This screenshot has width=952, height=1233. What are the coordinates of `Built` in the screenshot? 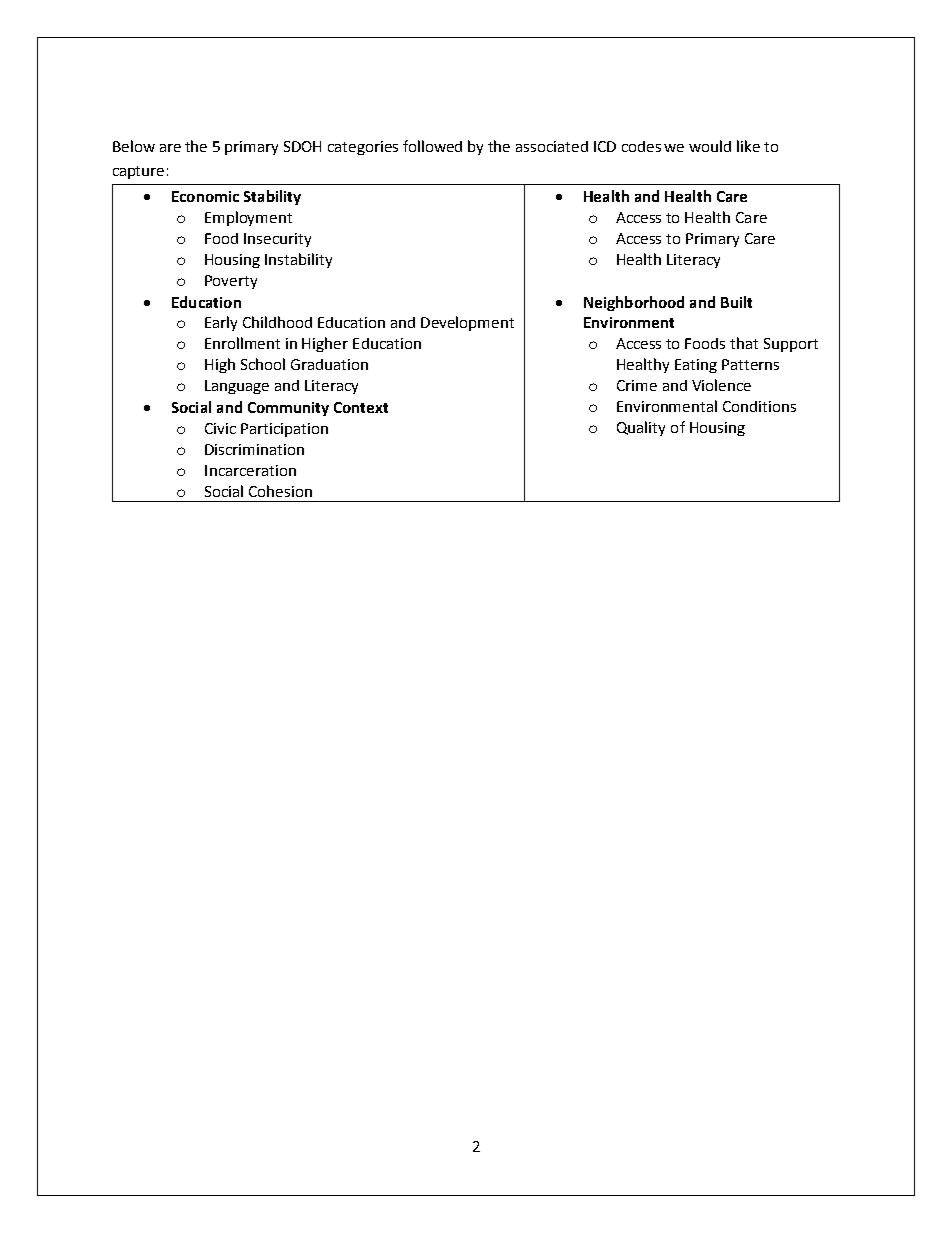 It's located at (736, 302).
